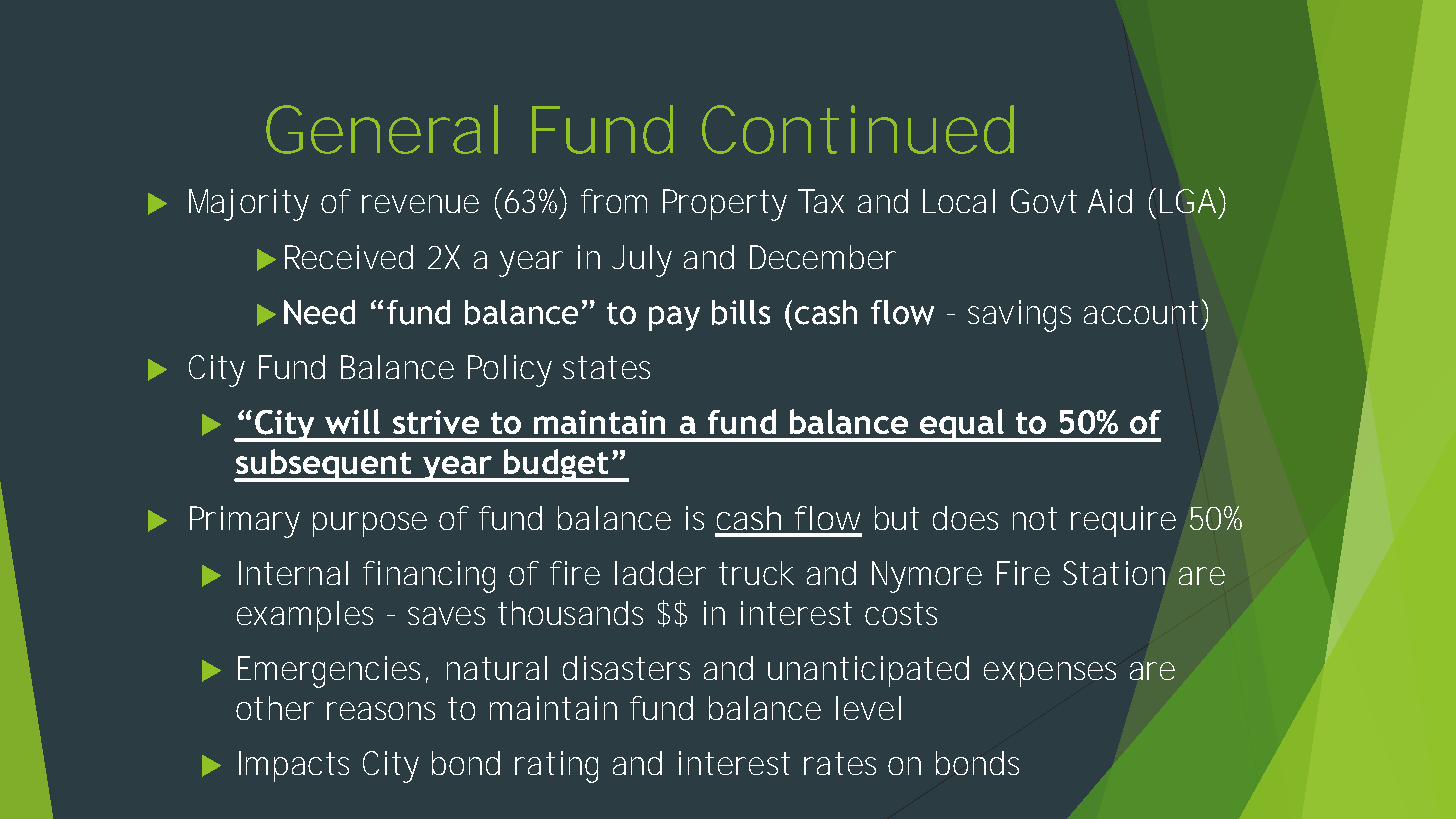  Describe the element at coordinates (370, 524) in the screenshot. I see `purpose` at that location.
